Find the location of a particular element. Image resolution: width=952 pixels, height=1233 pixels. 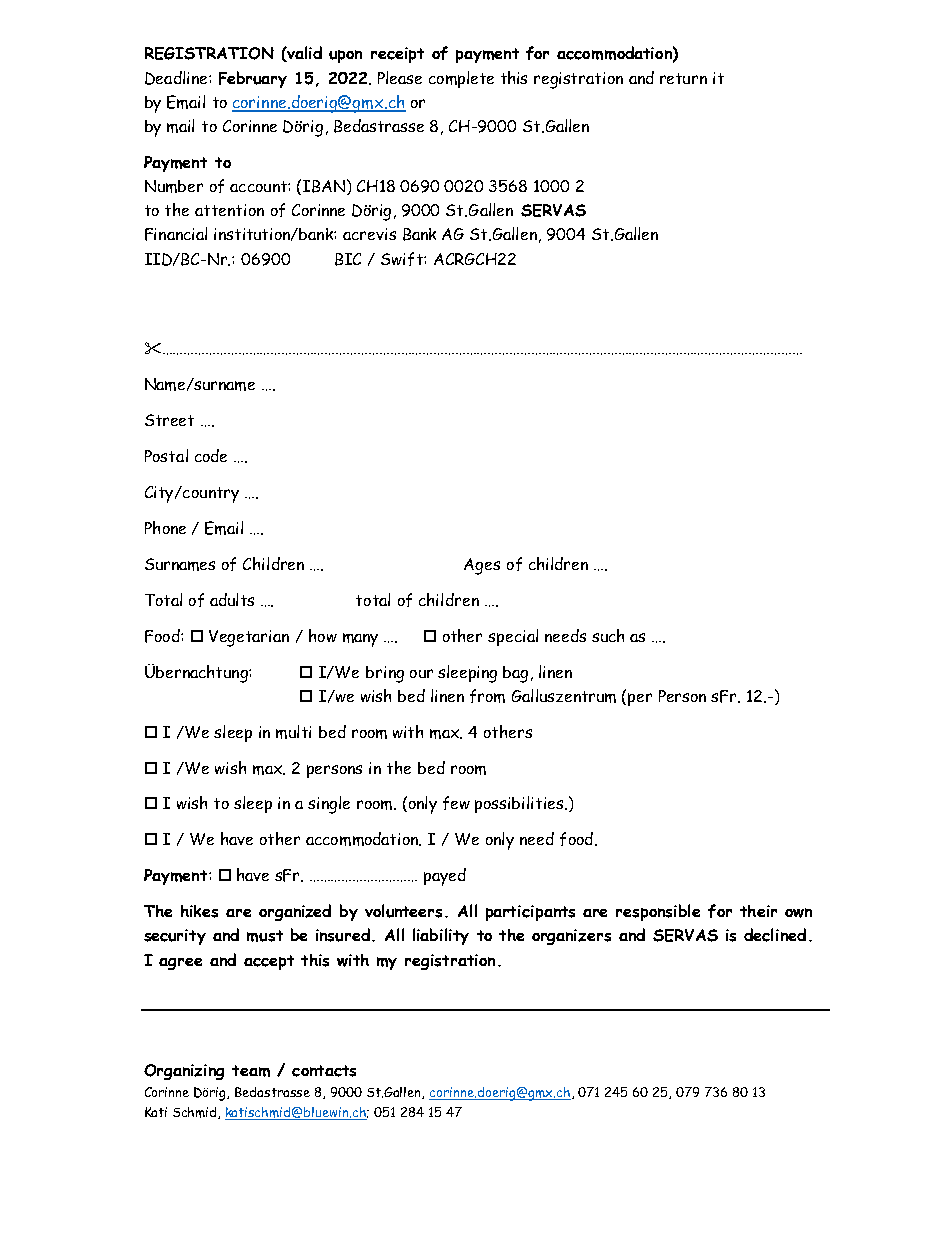

adults is located at coordinates (232, 599).
